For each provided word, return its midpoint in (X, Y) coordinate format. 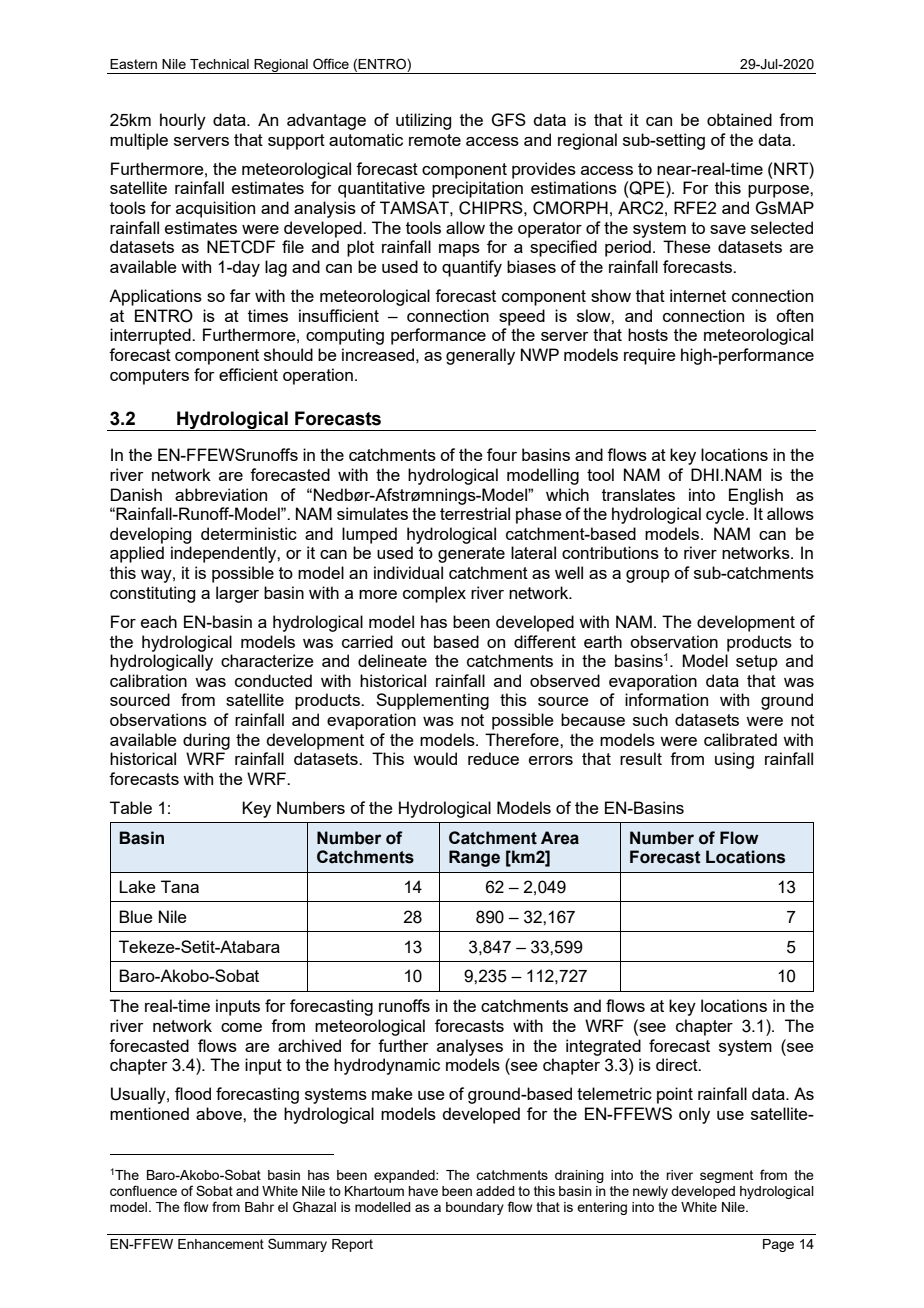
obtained (739, 119)
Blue (136, 916)
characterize (267, 660)
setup (757, 663)
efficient (248, 374)
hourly (183, 121)
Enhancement (221, 1244)
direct (678, 1064)
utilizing (423, 121)
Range (474, 858)
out (413, 642)
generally (480, 356)
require (650, 356)
